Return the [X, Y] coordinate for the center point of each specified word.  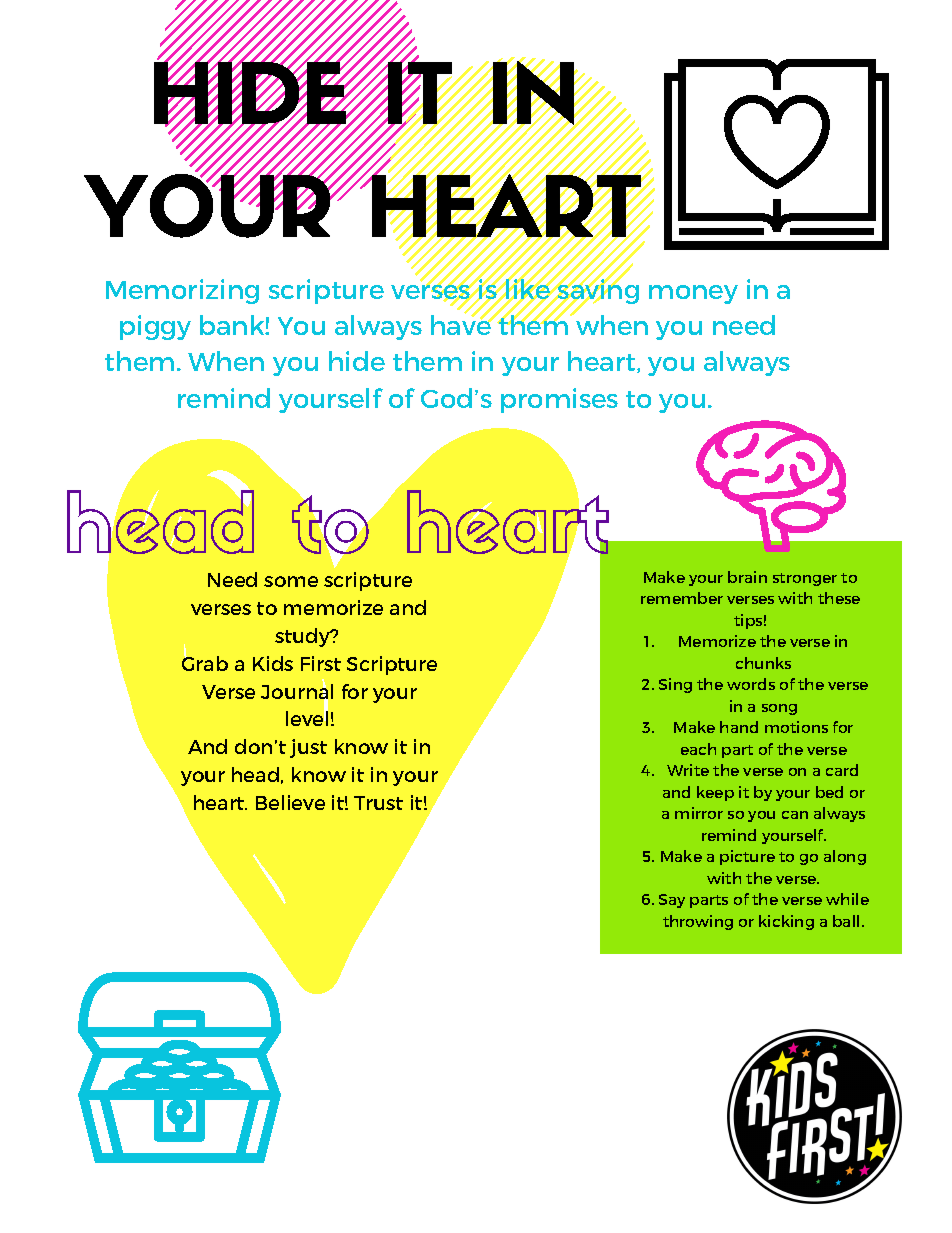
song [779, 709]
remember [682, 598]
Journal [297, 692]
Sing [675, 685]
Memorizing [182, 291]
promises [559, 400]
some [291, 581]
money [693, 294]
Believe [290, 802]
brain [747, 577]
